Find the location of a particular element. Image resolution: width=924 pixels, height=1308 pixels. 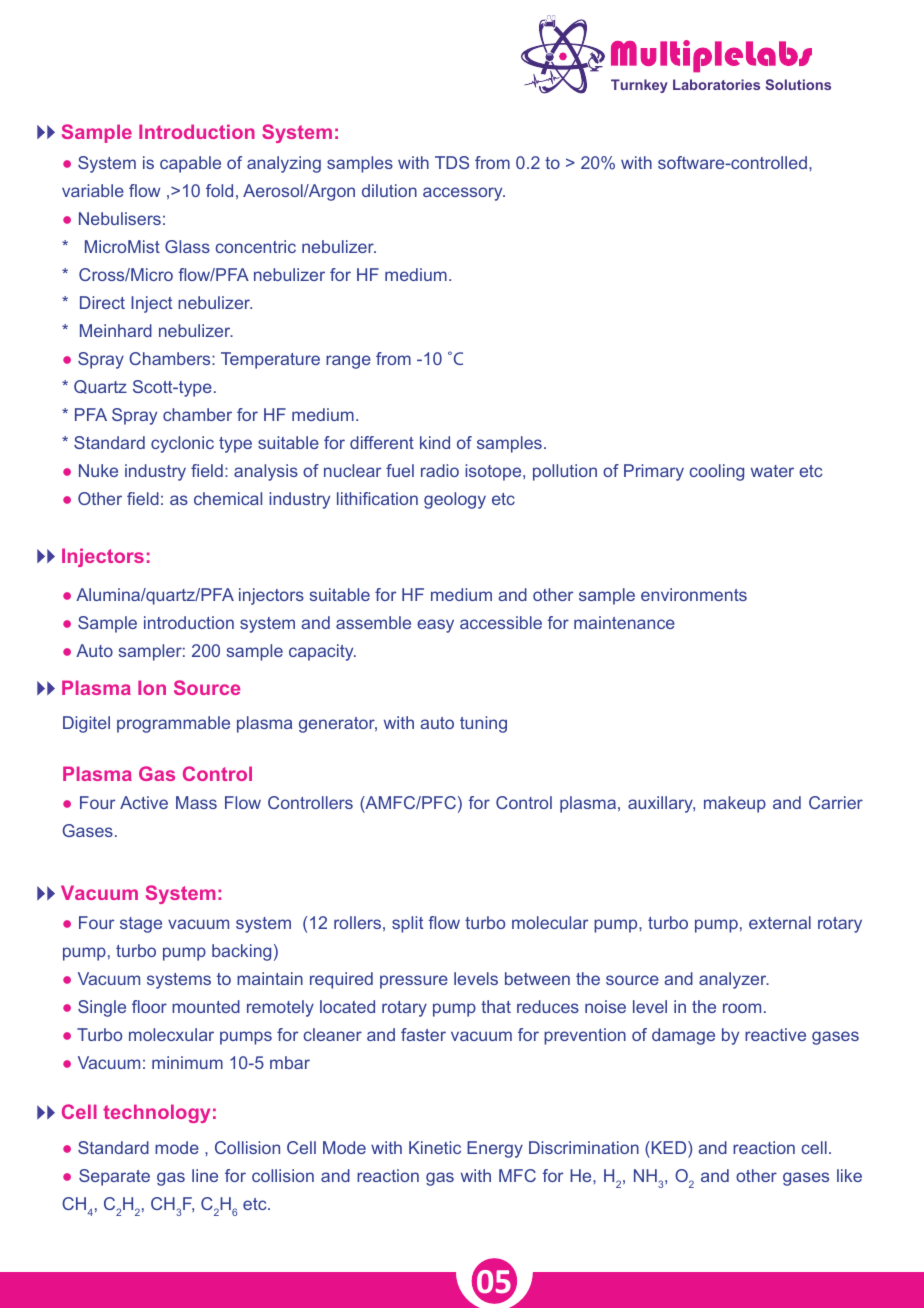

cyclonic is located at coordinates (182, 444).
